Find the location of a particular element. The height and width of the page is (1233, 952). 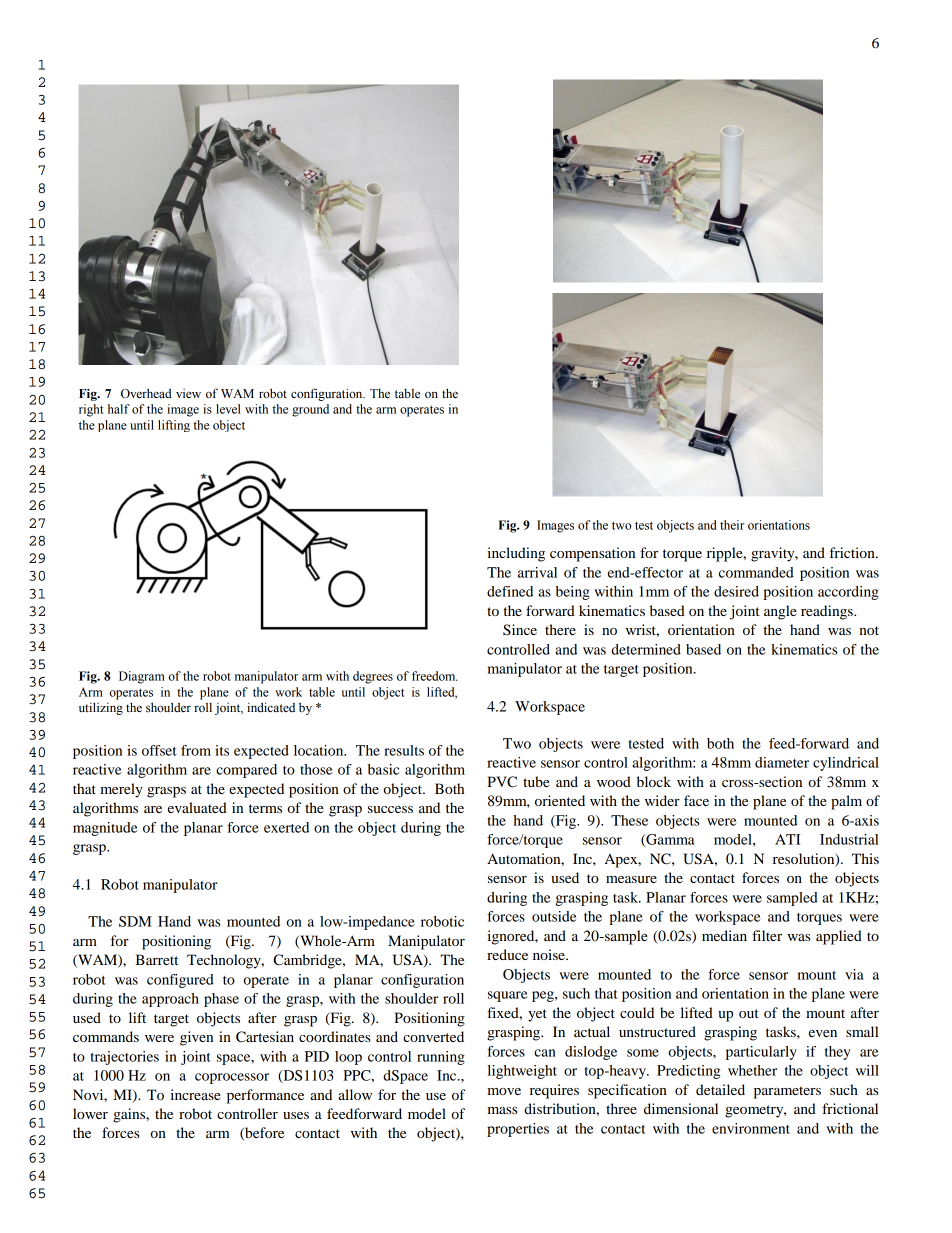

Diagram is located at coordinates (142, 677).
